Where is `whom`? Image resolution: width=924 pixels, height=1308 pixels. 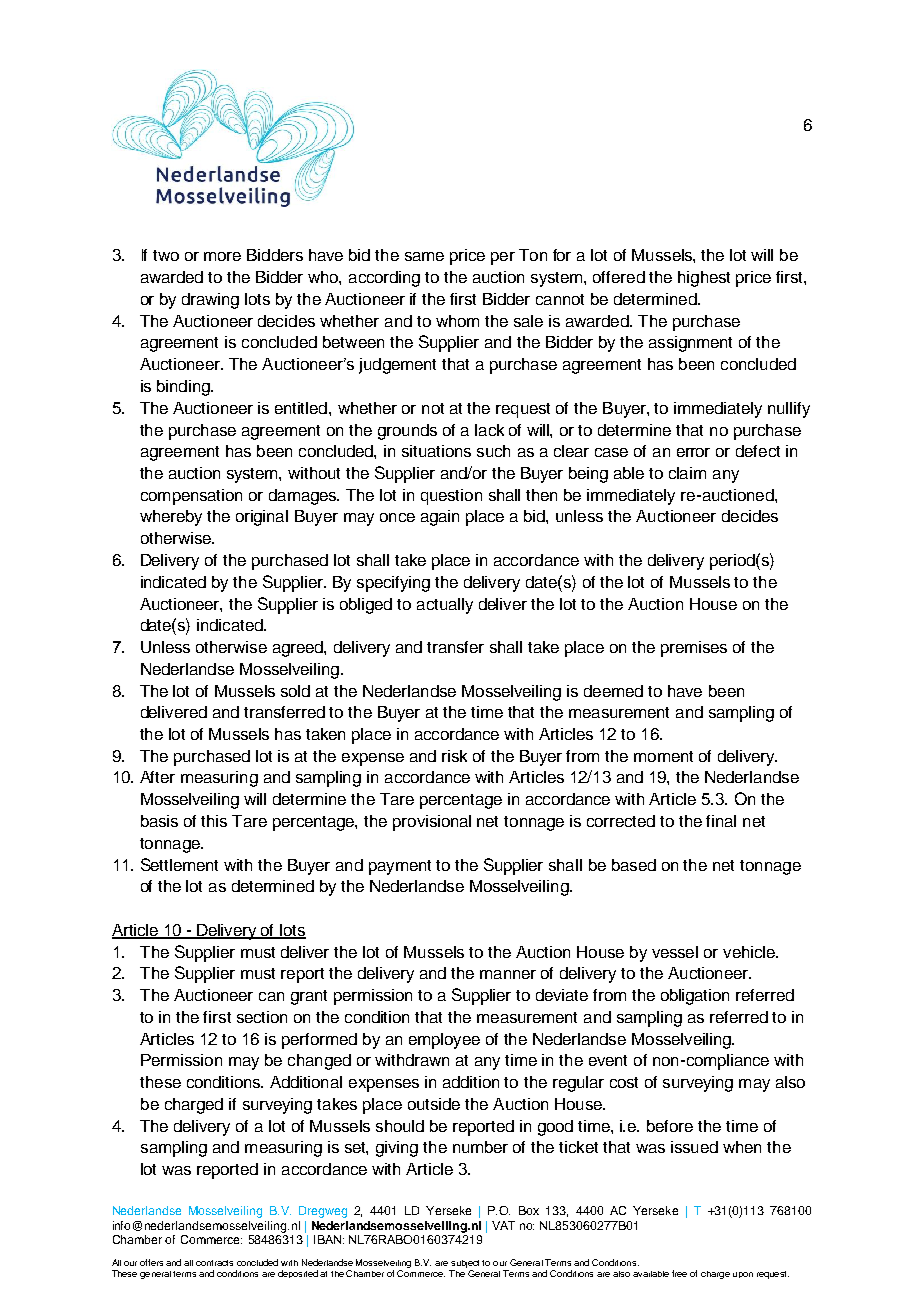
whom is located at coordinates (457, 321).
